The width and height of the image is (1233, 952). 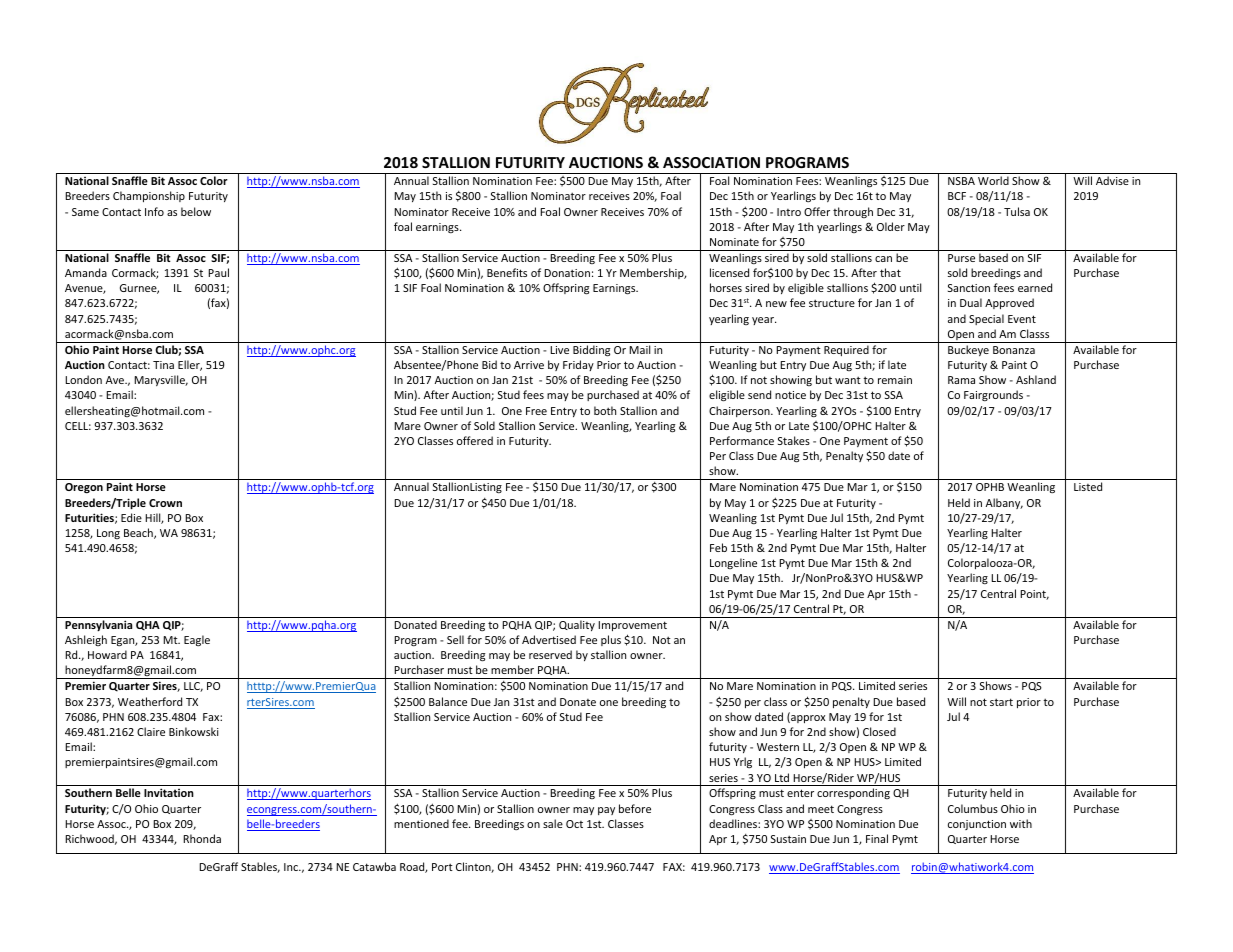 I want to click on BCF, so click(x=957, y=196).
